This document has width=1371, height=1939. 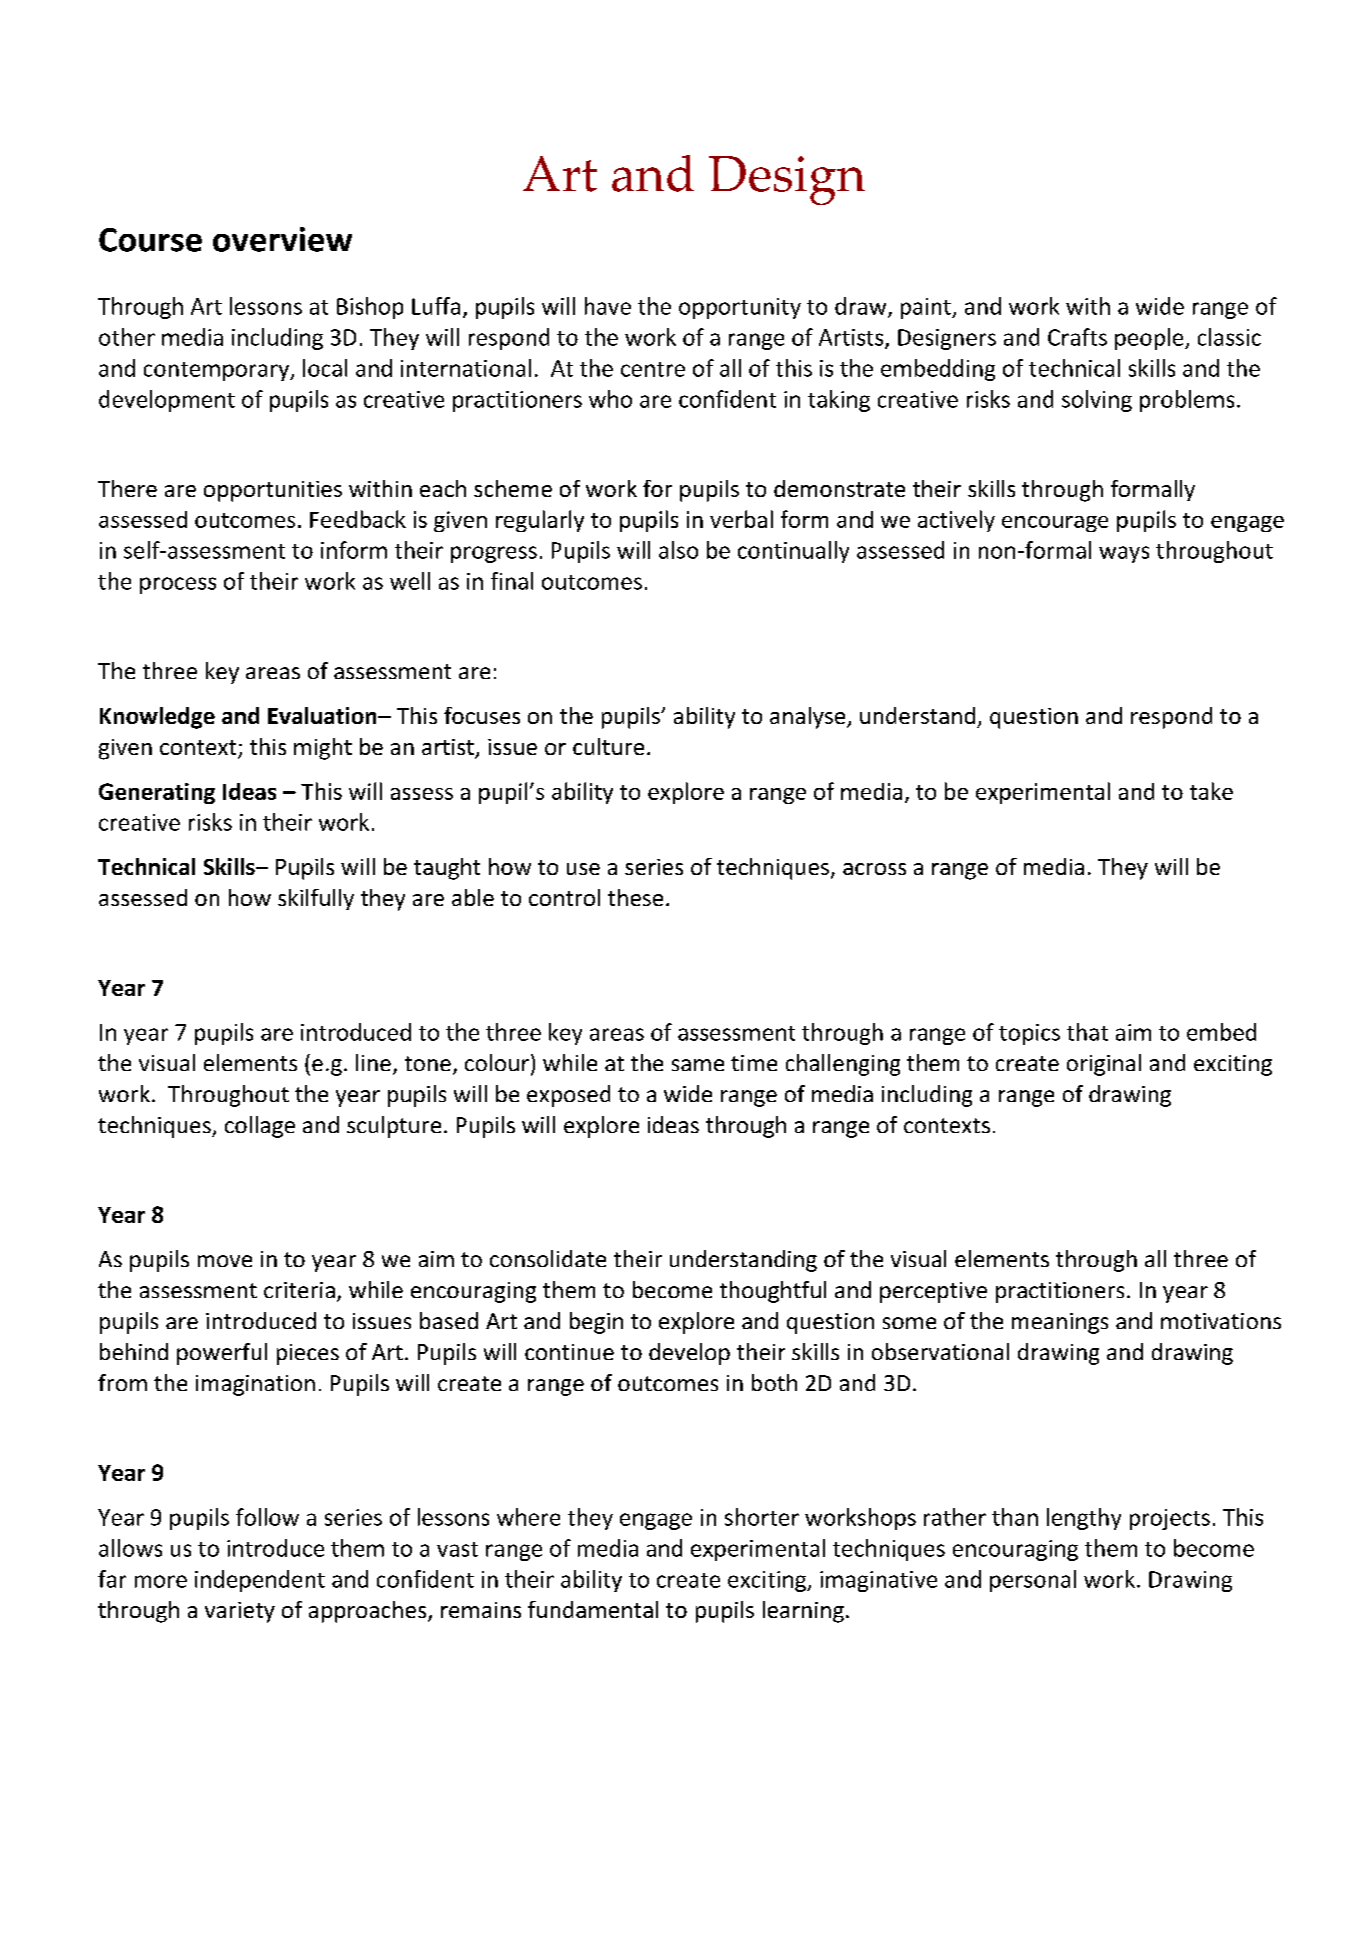 What do you see at coordinates (678, 550) in the document?
I see `also` at bounding box center [678, 550].
